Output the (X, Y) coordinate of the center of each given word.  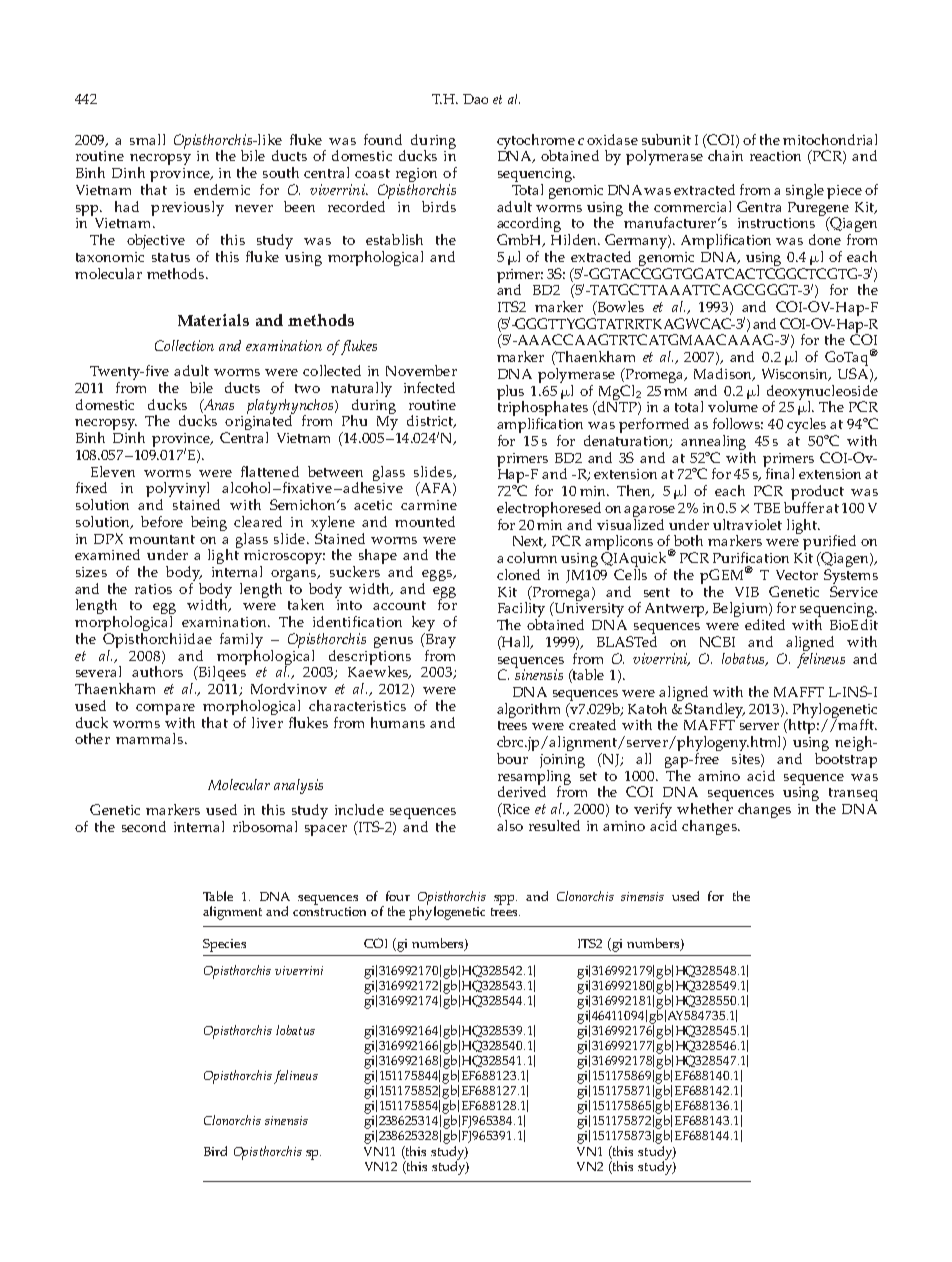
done (825, 239)
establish (394, 239)
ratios (153, 589)
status (171, 257)
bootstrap (846, 760)
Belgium (741, 611)
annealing (715, 444)
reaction (775, 156)
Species (224, 945)
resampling (534, 777)
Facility (521, 611)
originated (259, 423)
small (147, 139)
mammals (149, 738)
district (431, 421)
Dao (475, 99)
